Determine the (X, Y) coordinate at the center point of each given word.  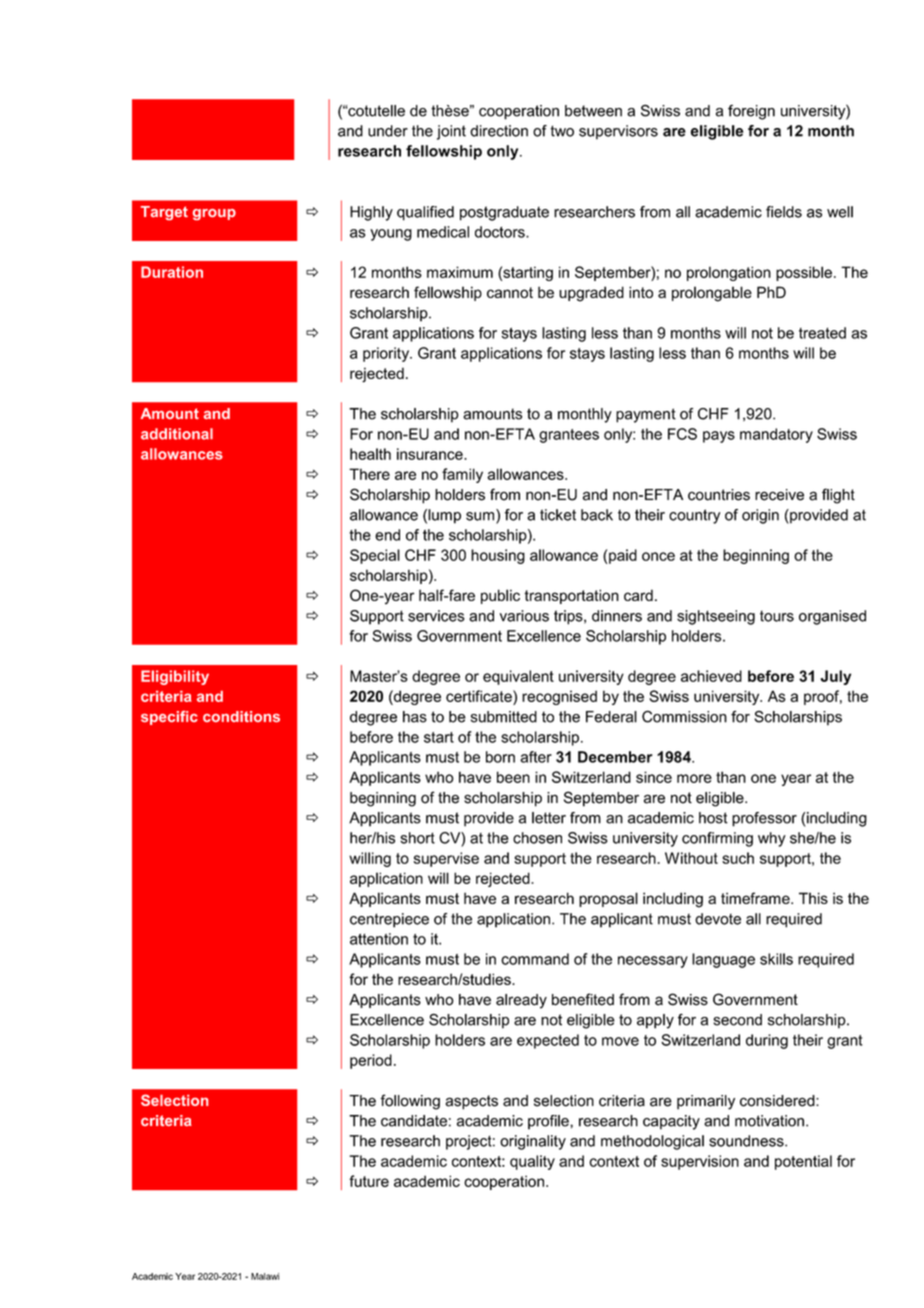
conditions (241, 716)
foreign (751, 112)
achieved (711, 676)
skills (776, 959)
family (462, 475)
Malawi (265, 1276)
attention (379, 939)
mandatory (776, 435)
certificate (480, 696)
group (214, 214)
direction (499, 131)
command (535, 959)
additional (177, 434)
